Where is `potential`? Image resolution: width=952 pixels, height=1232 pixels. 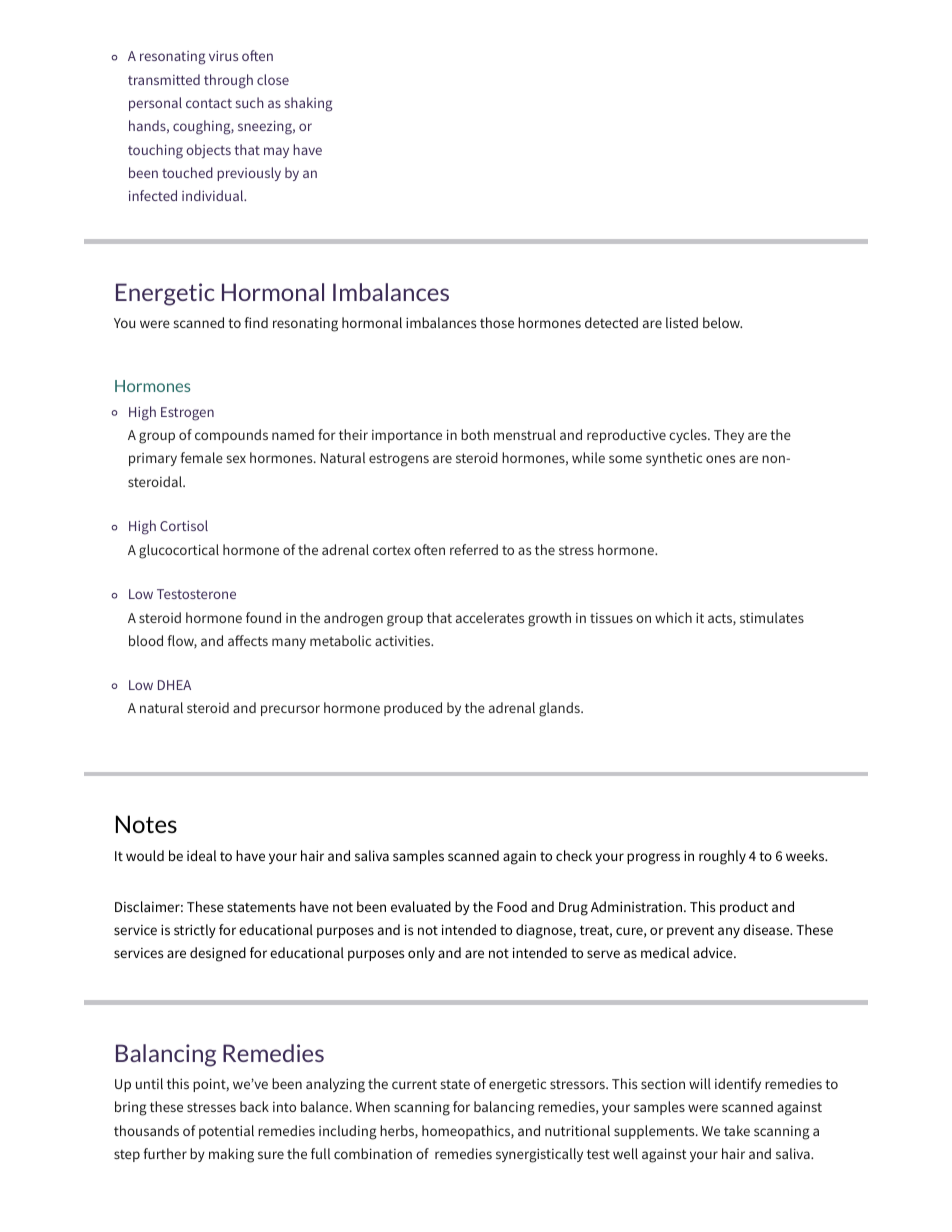 potential is located at coordinates (226, 1132).
